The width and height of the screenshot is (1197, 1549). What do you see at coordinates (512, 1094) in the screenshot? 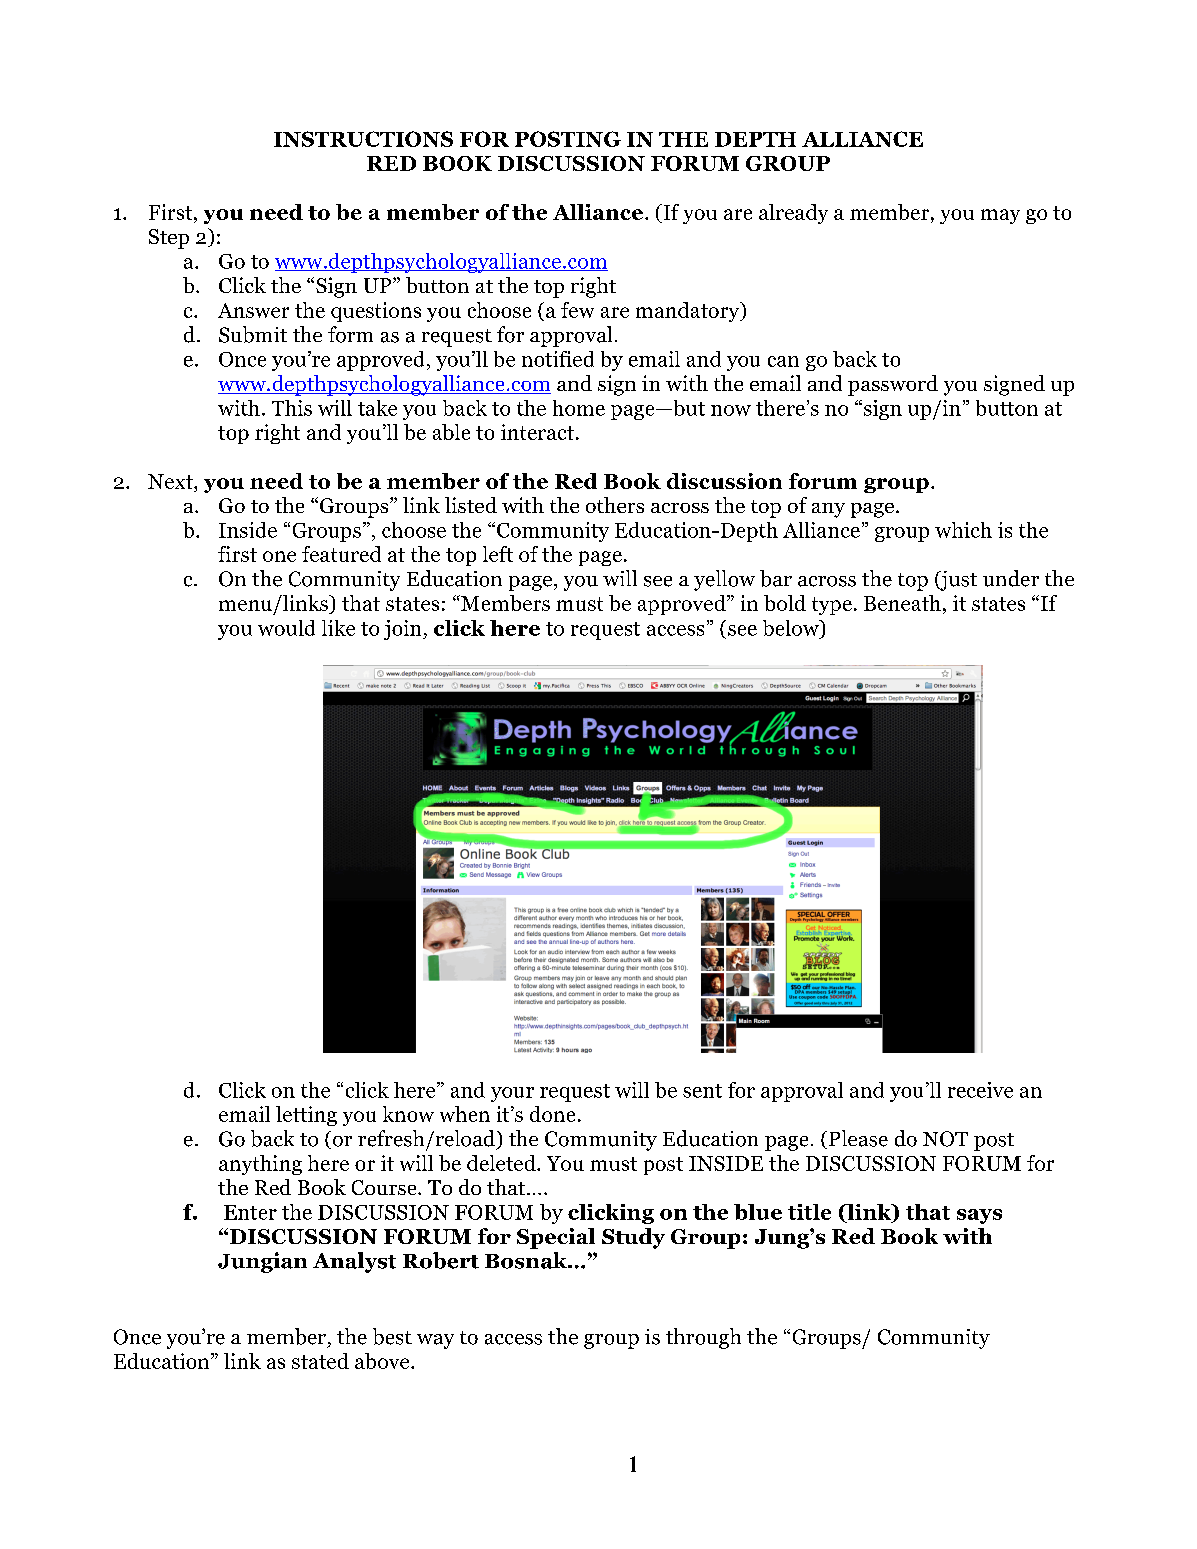
I see `your` at bounding box center [512, 1094].
